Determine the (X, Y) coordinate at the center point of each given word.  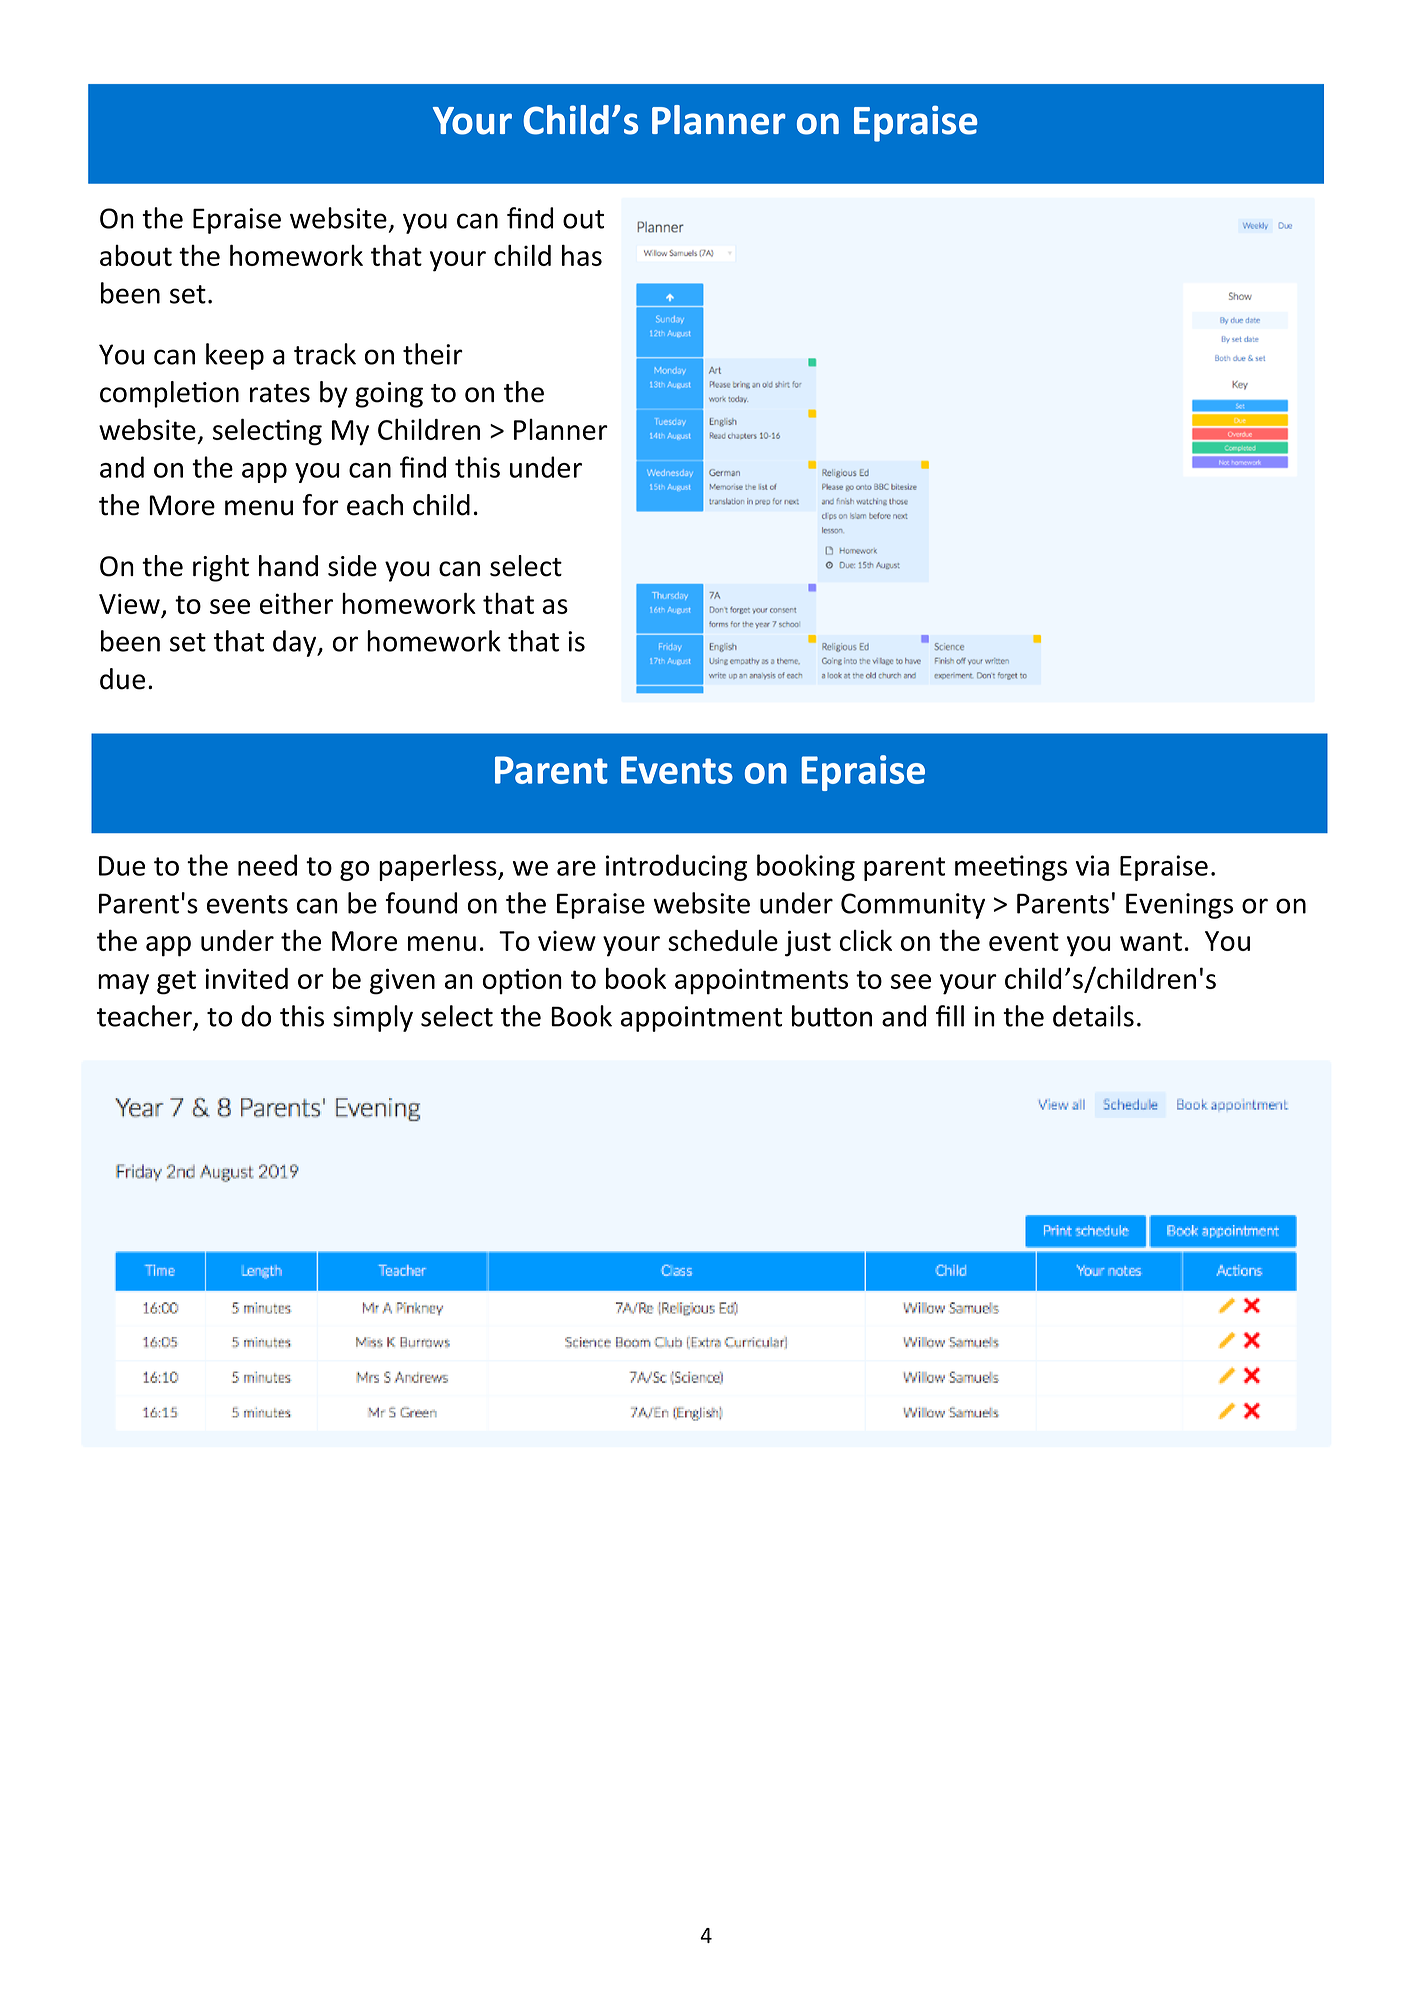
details (1093, 1016)
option (522, 981)
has (582, 255)
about (136, 255)
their (433, 354)
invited (246, 978)
